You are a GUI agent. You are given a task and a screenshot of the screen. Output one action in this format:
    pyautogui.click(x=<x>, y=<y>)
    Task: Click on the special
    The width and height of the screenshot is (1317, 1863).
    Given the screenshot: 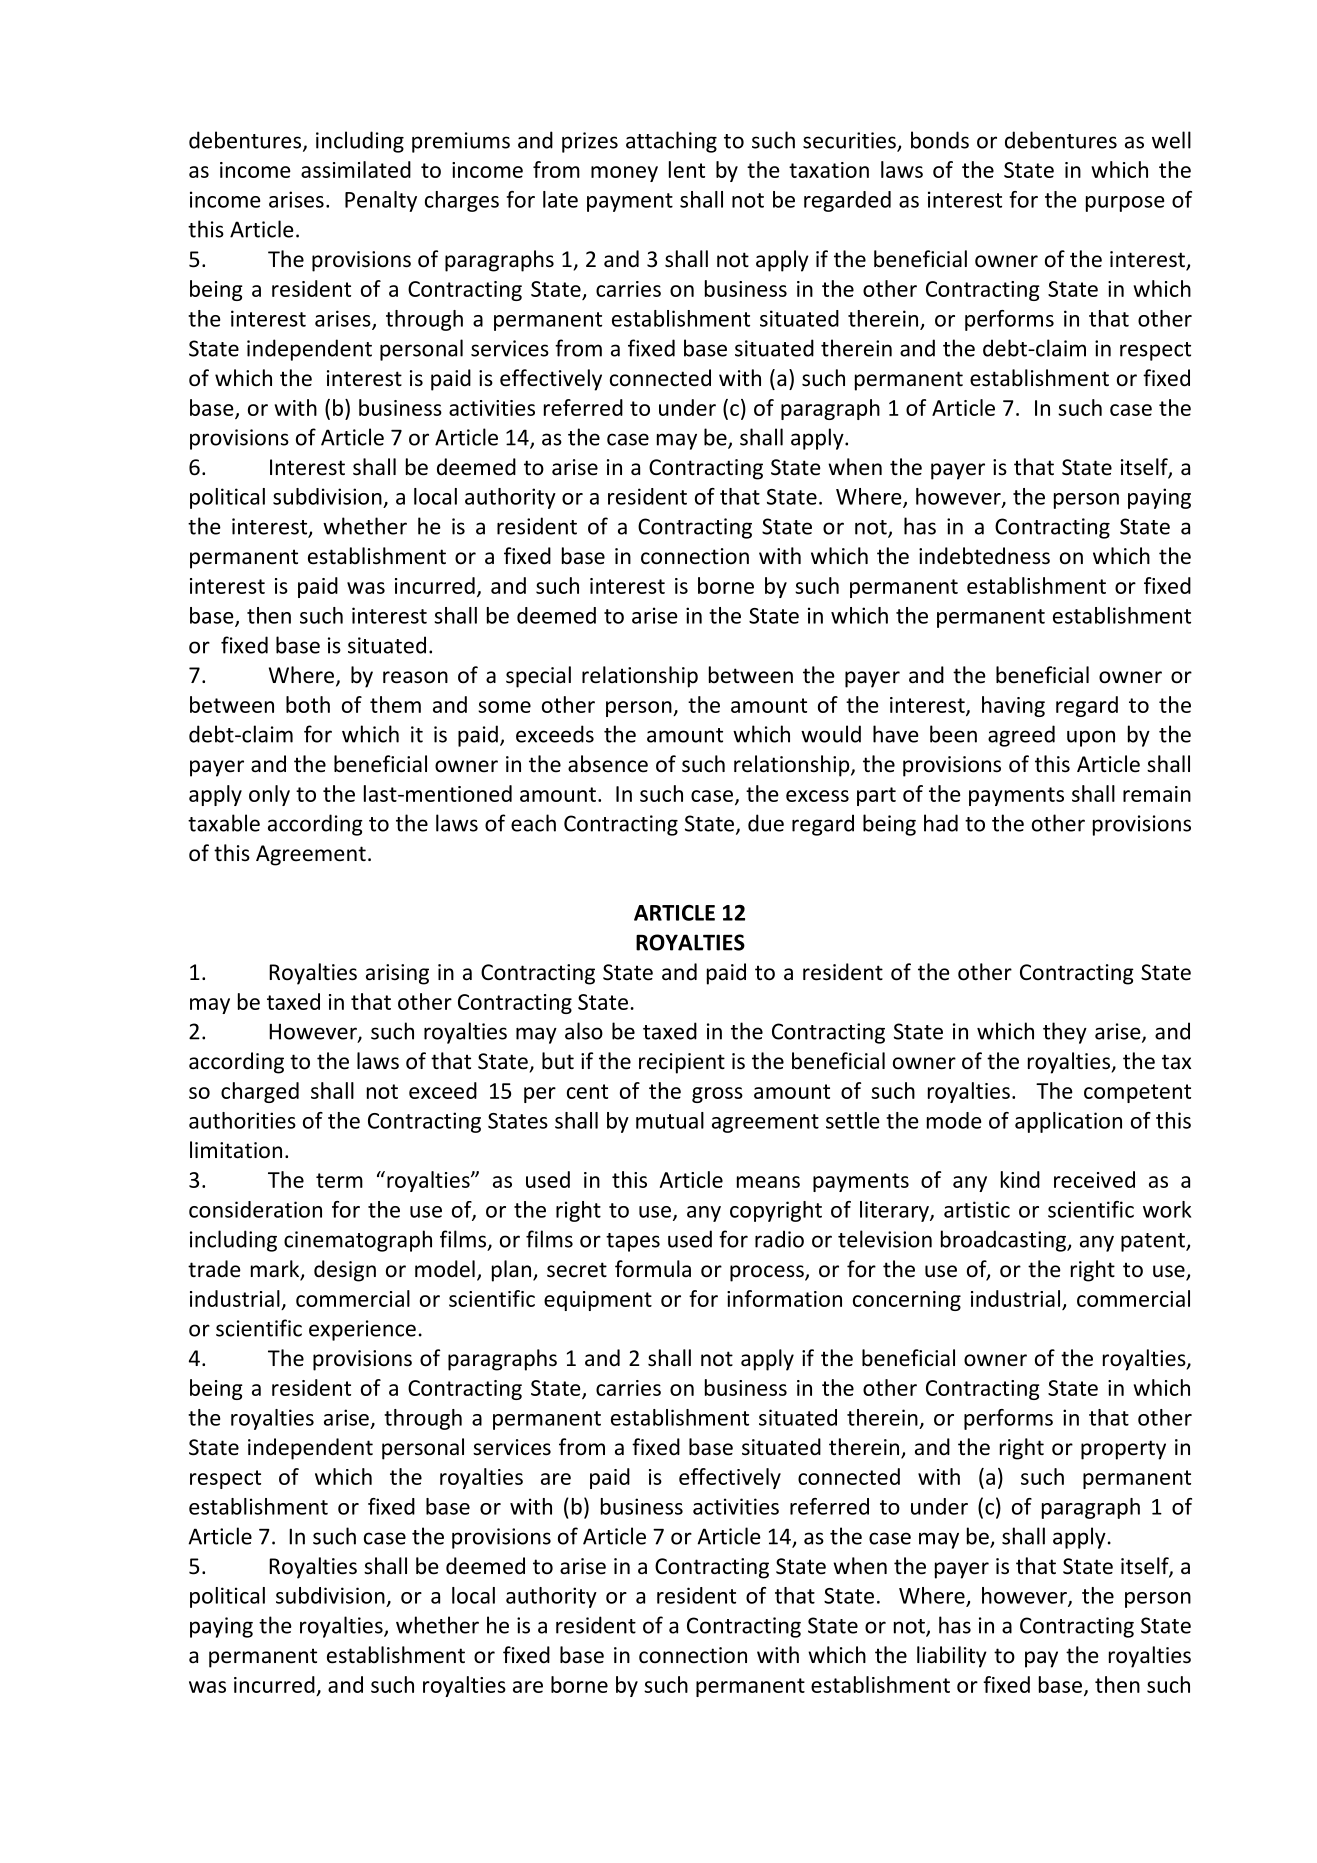 What is the action you would take?
    pyautogui.click(x=538, y=677)
